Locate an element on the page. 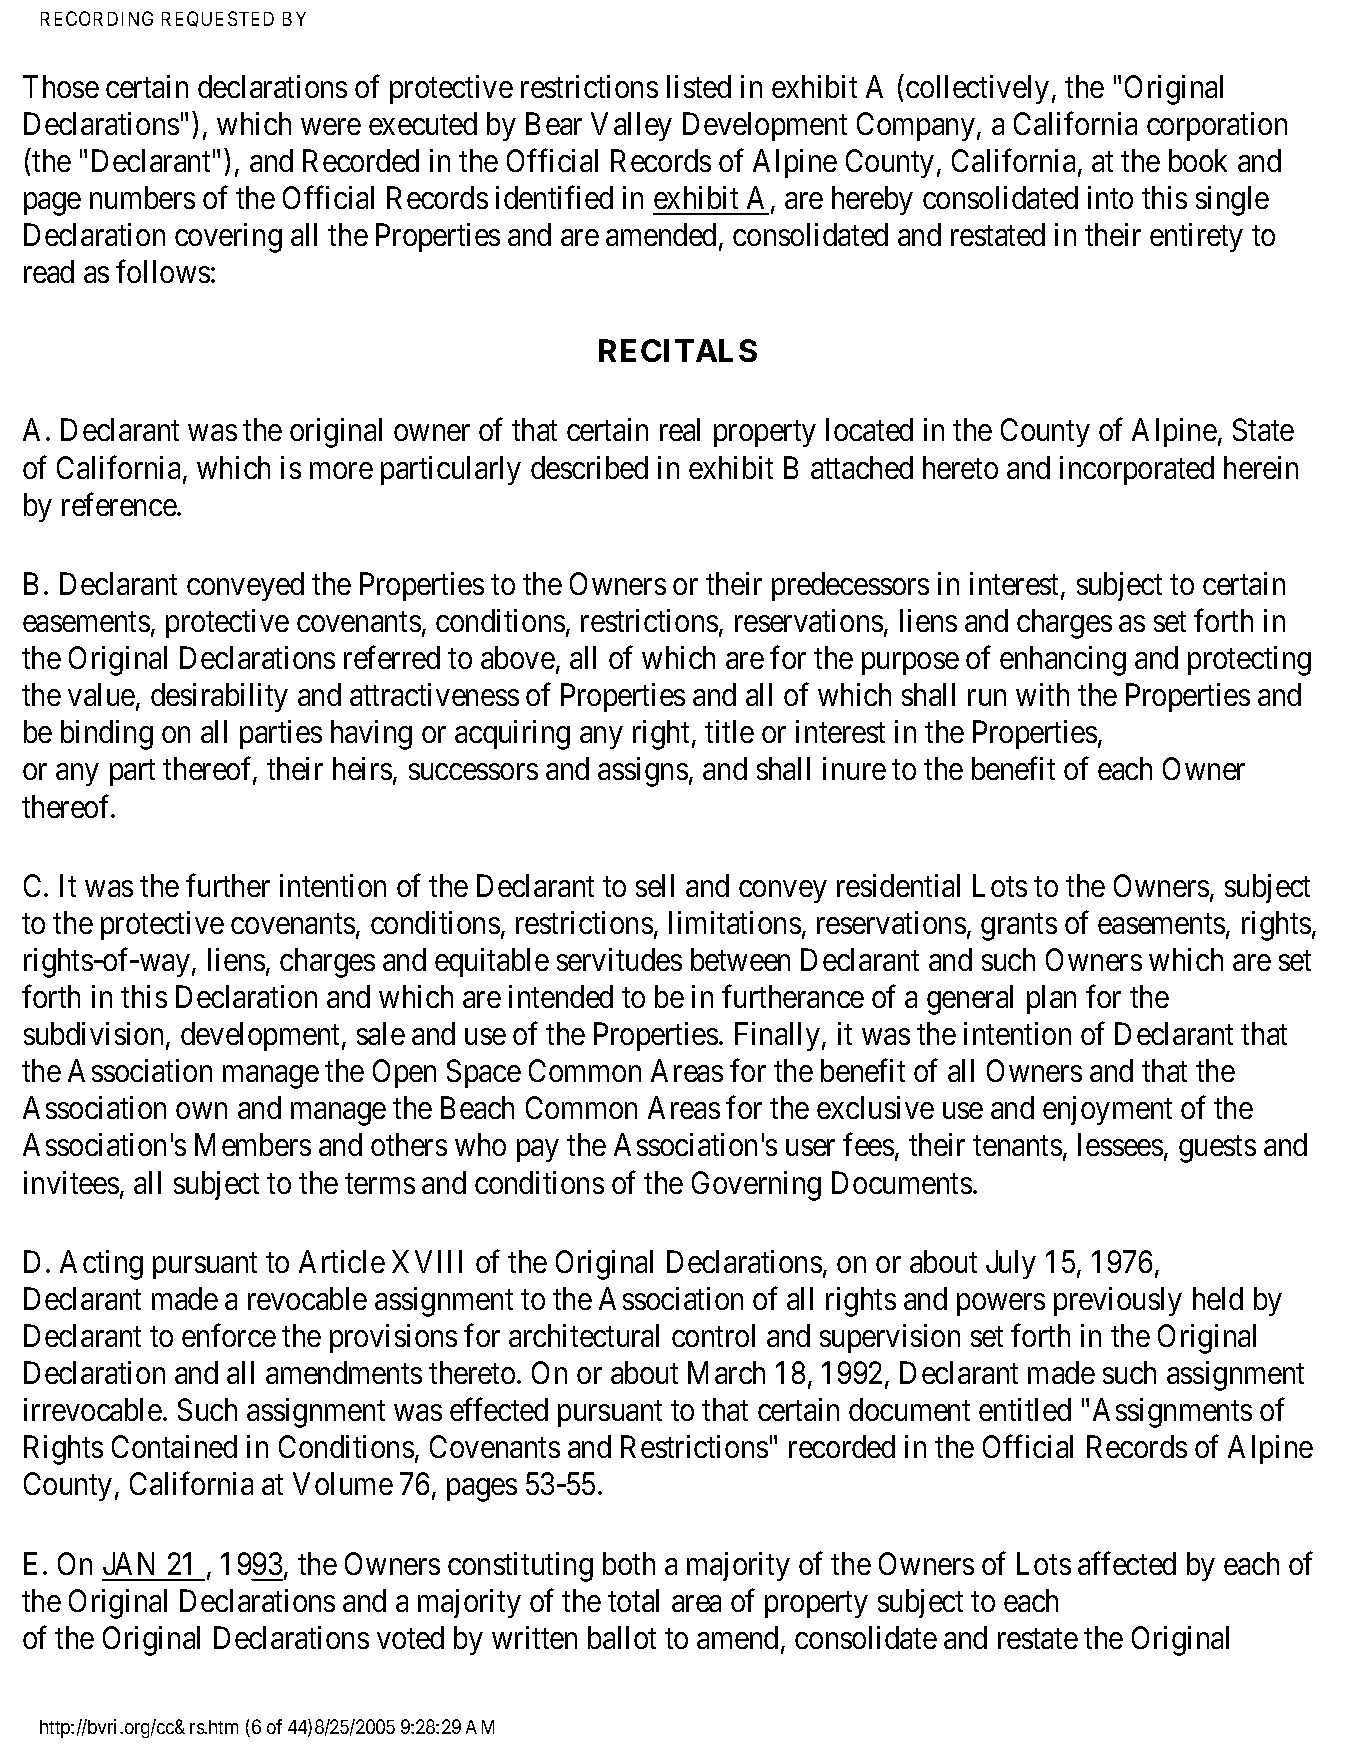 This image has width=1353, height=1750. enhancing is located at coordinates (1063, 661).
